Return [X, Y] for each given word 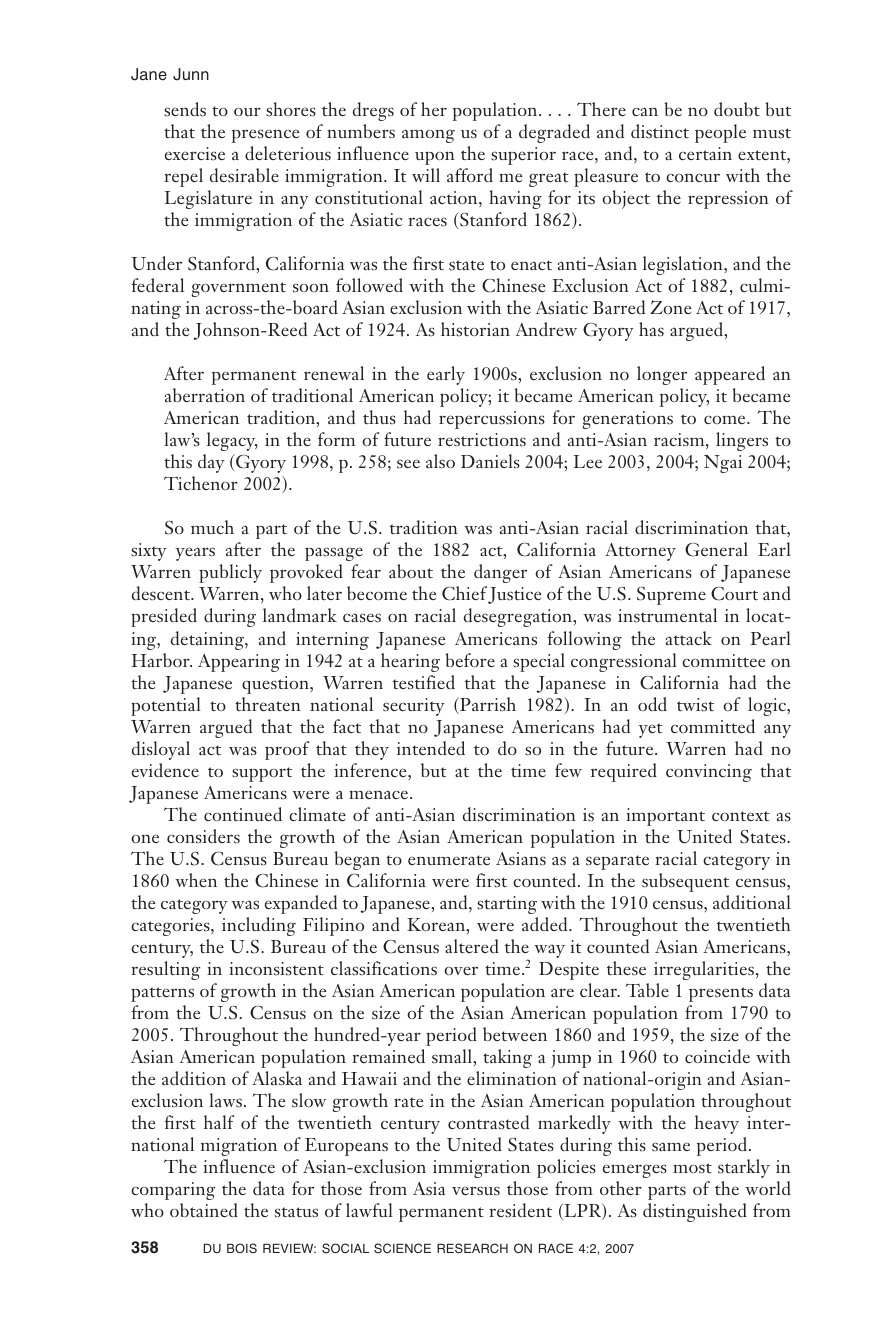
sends [185, 109]
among [428, 136]
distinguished [695, 1212]
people [720, 133]
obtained [204, 1210]
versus [476, 1191]
